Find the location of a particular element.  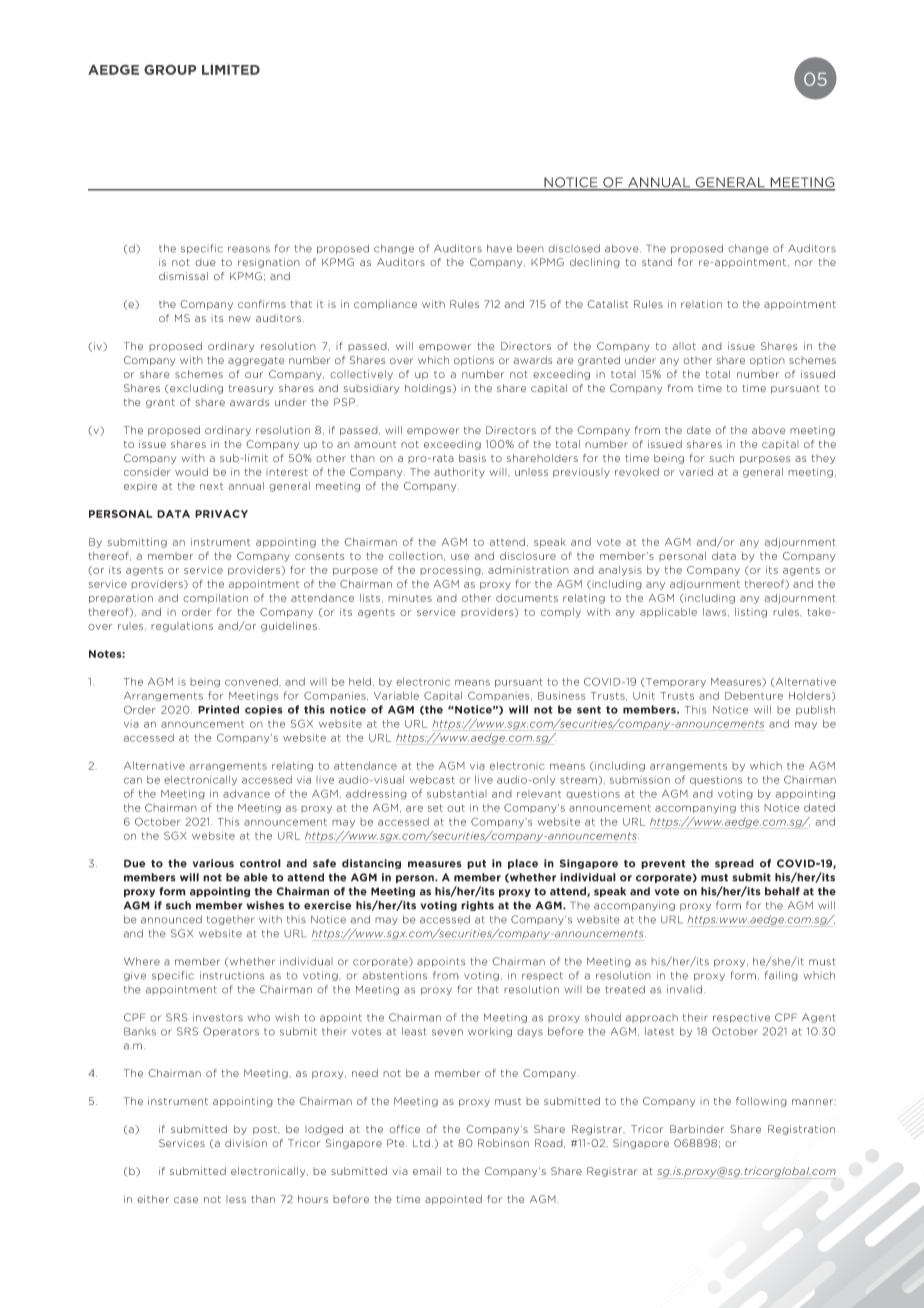

failing is located at coordinates (781, 976).
